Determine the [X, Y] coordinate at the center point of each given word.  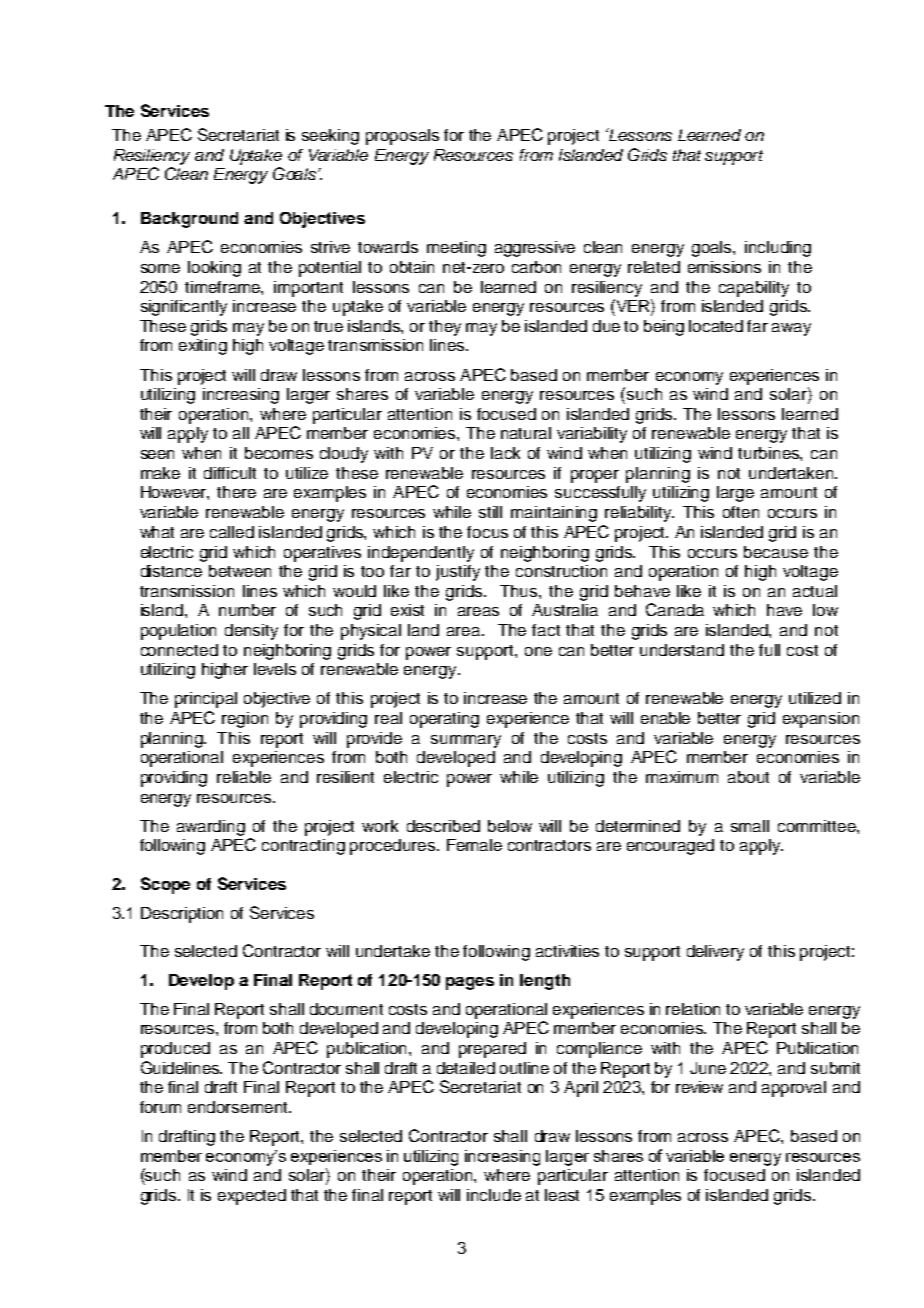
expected [252, 1197]
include [494, 1195]
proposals [402, 137]
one [538, 651]
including [778, 249]
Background [189, 220]
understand [682, 650]
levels [275, 669]
